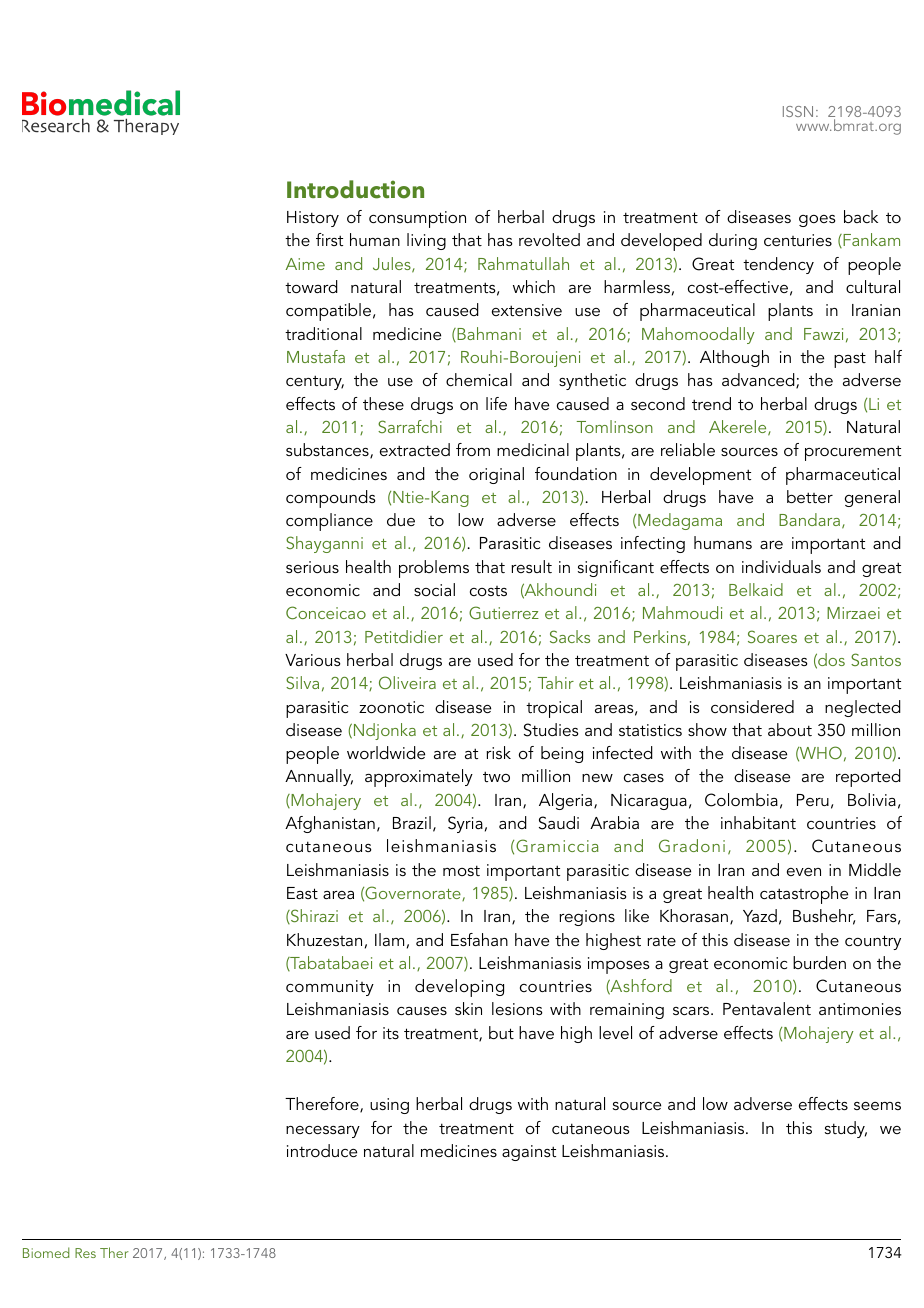 The image size is (924, 1308). Describe the element at coordinates (846, 1129) in the image. I see `study` at that location.
